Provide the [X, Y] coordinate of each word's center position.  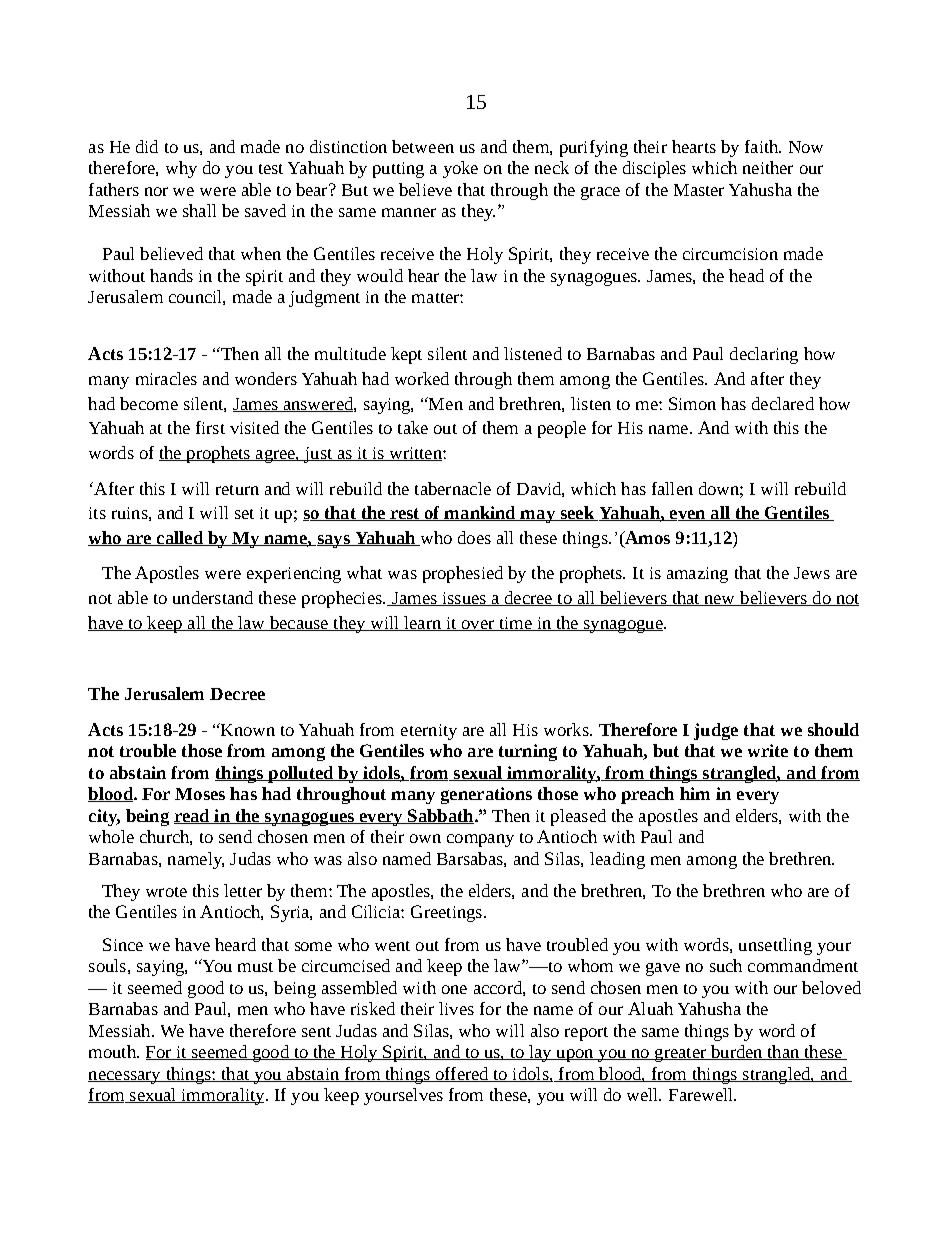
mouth [113, 1051]
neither [768, 167]
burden [736, 1052]
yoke [460, 169]
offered [462, 1074]
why [181, 169]
